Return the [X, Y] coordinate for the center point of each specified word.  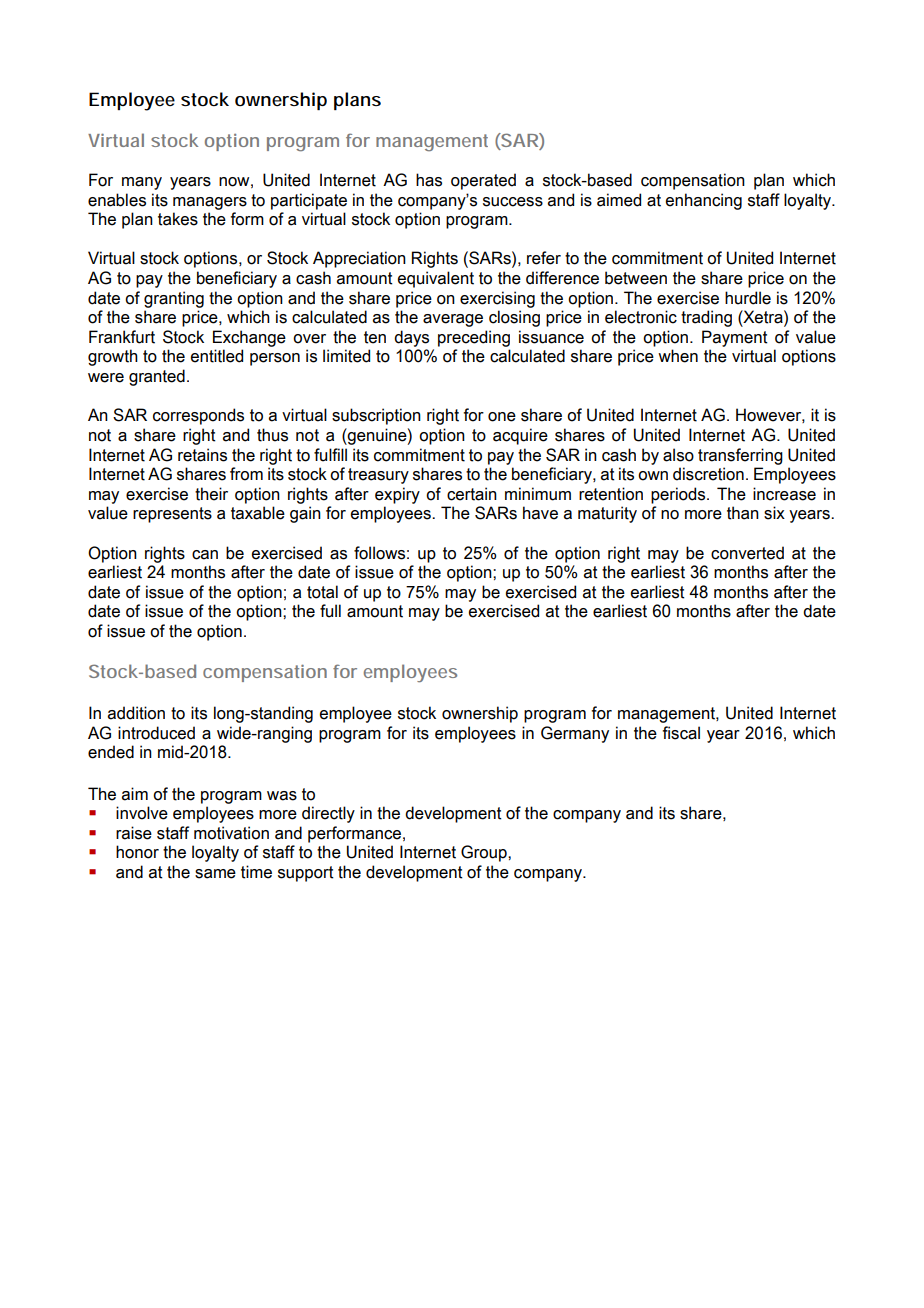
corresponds [198, 416]
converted [747, 553]
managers [210, 203]
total [322, 592]
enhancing [704, 201]
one [502, 417]
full [330, 611]
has [429, 180]
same [215, 874]
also [678, 455]
